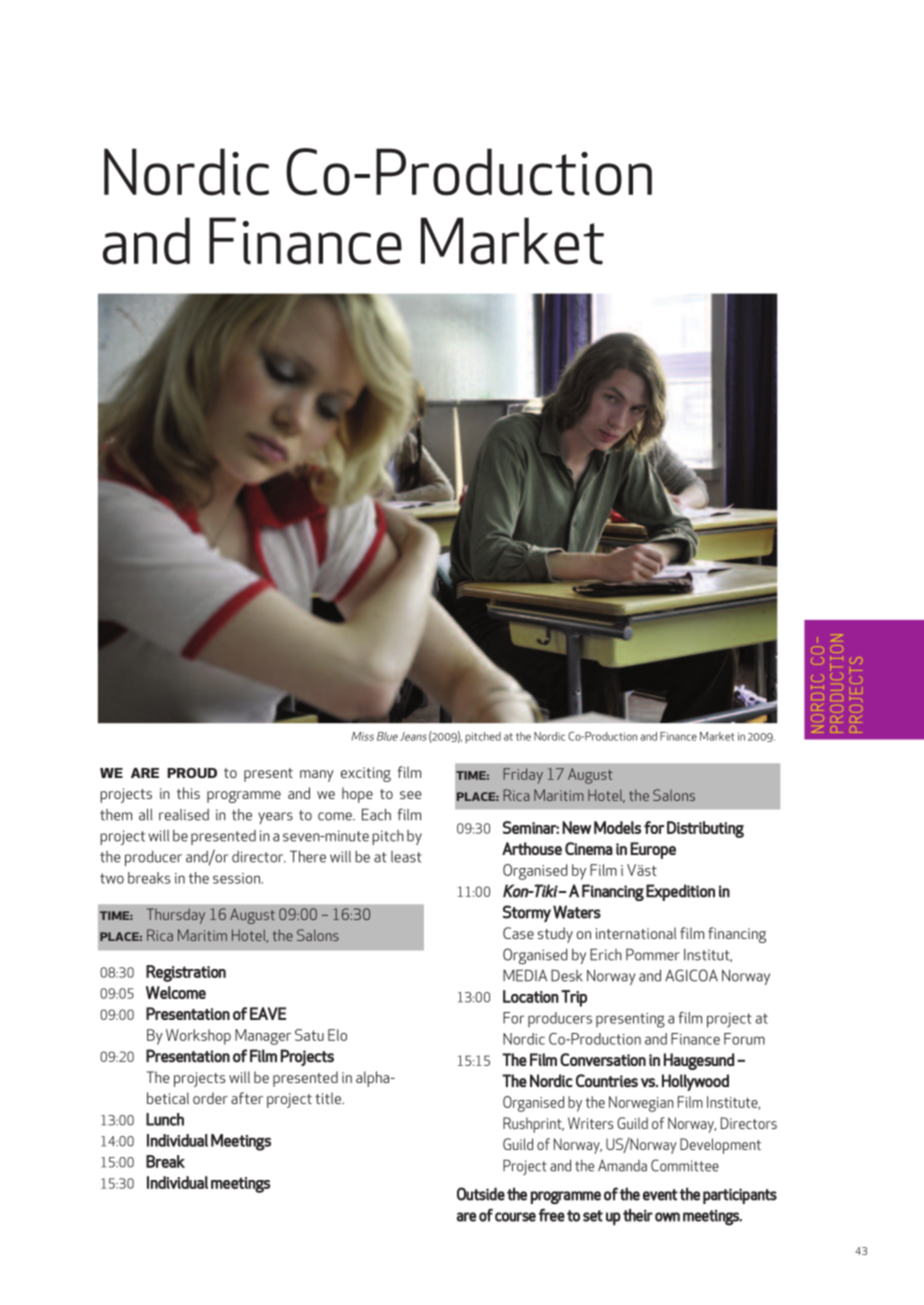 Image resolution: width=924 pixels, height=1305 pixels. What do you see at coordinates (406, 857) in the image?
I see `least` at bounding box center [406, 857].
